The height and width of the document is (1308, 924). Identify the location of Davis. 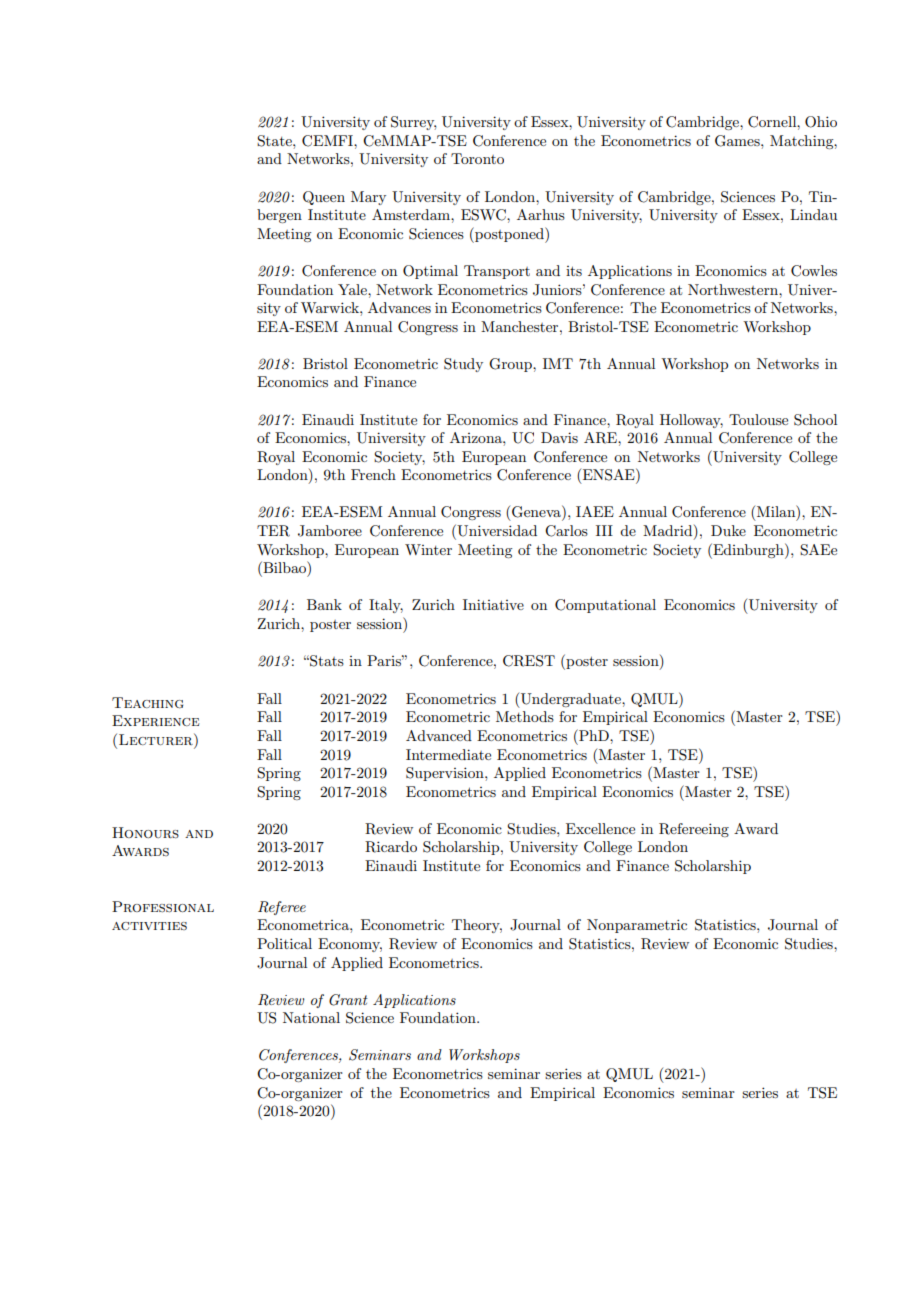
(559, 437).
